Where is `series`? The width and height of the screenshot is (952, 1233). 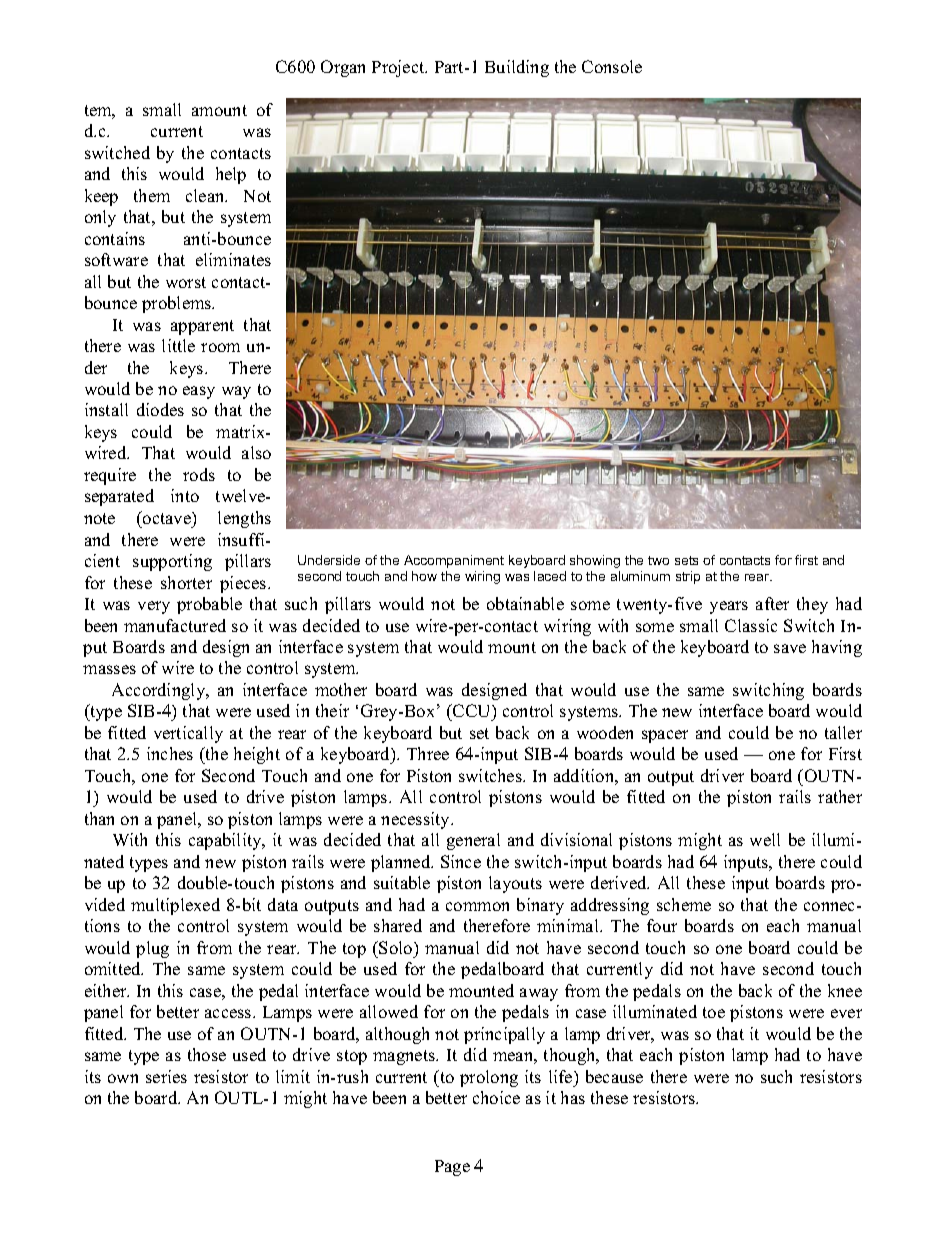 series is located at coordinates (166, 1076).
